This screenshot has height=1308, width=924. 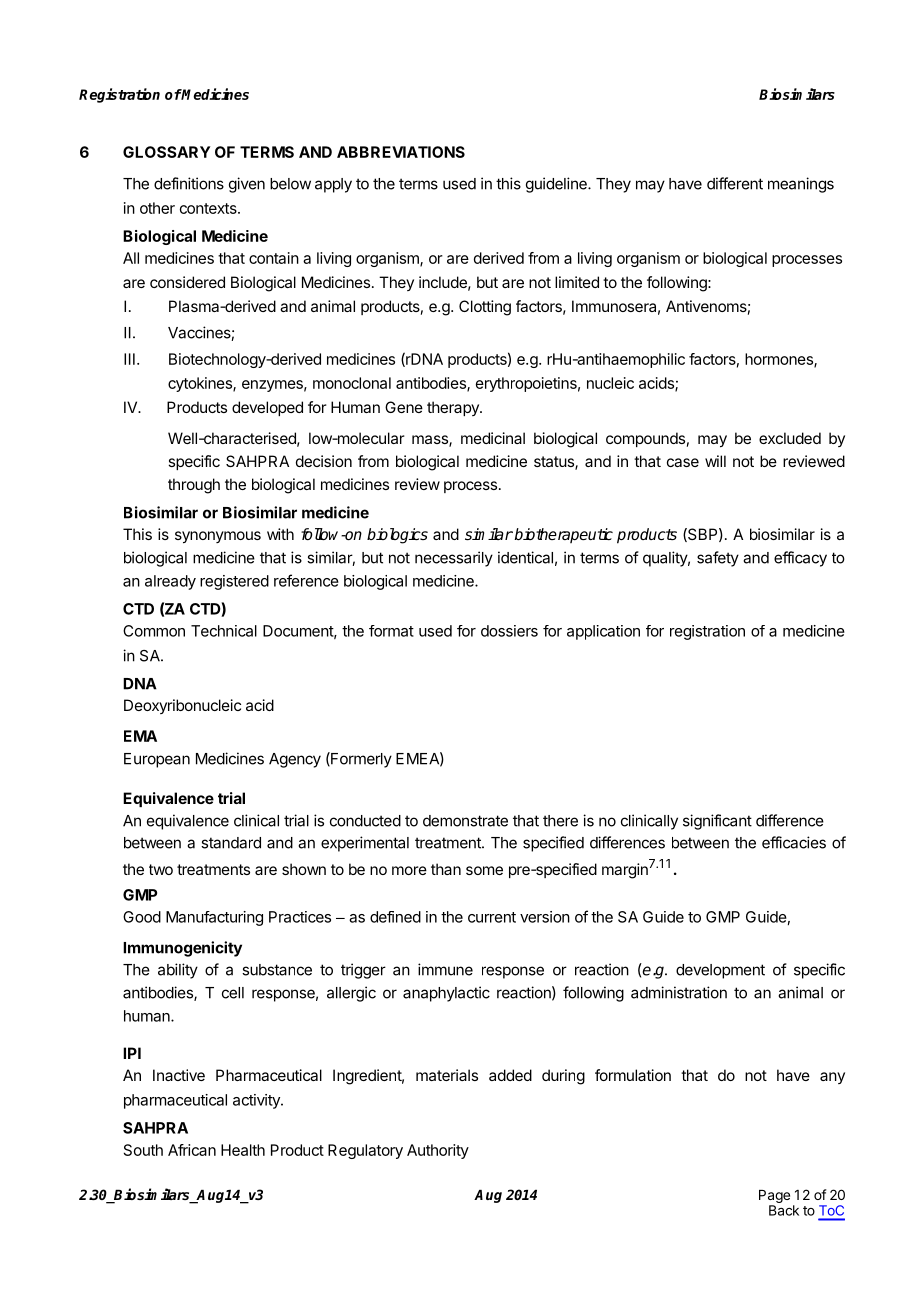 I want to click on medicinal, so click(x=493, y=438).
